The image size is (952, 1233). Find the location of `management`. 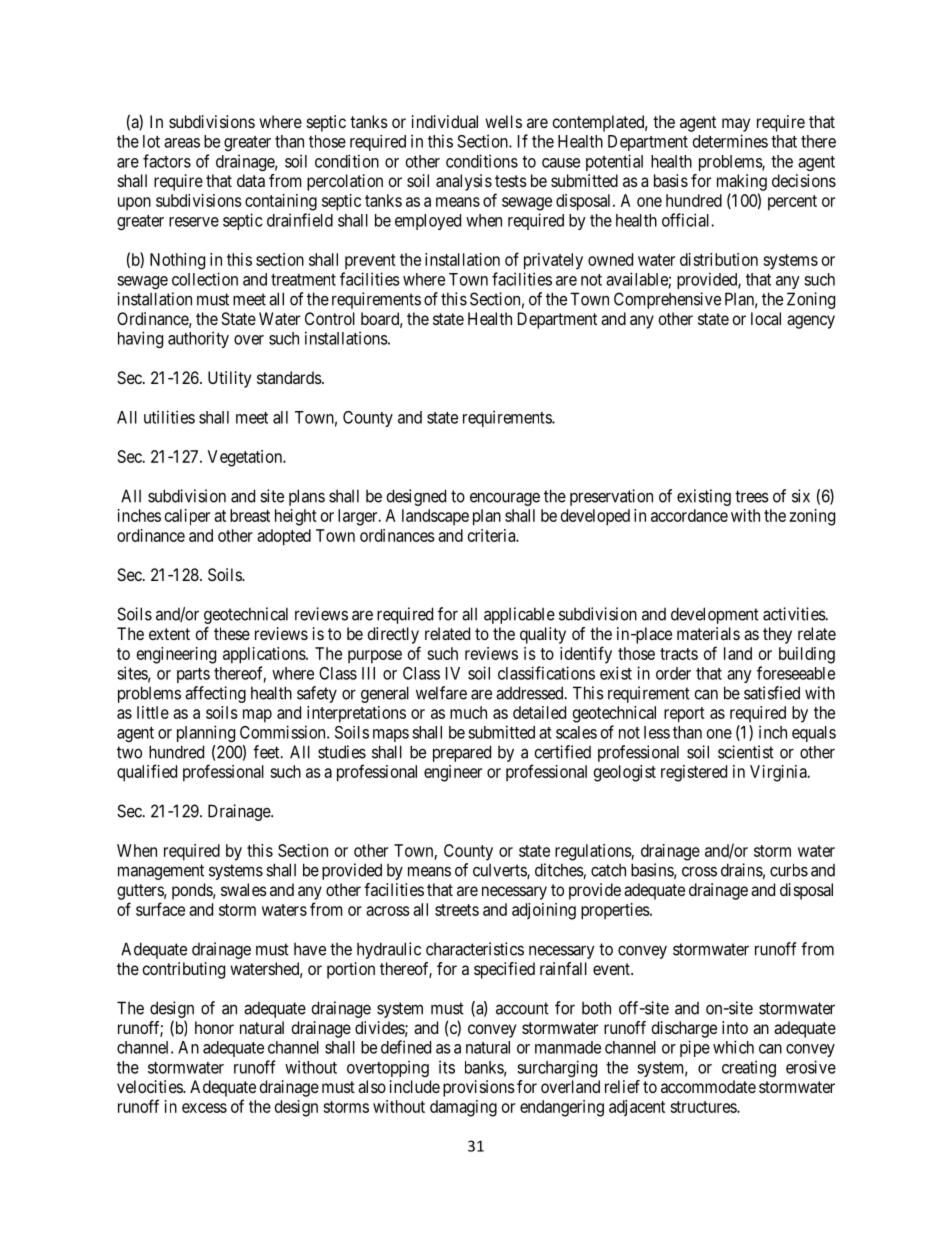

management is located at coordinates (161, 872).
